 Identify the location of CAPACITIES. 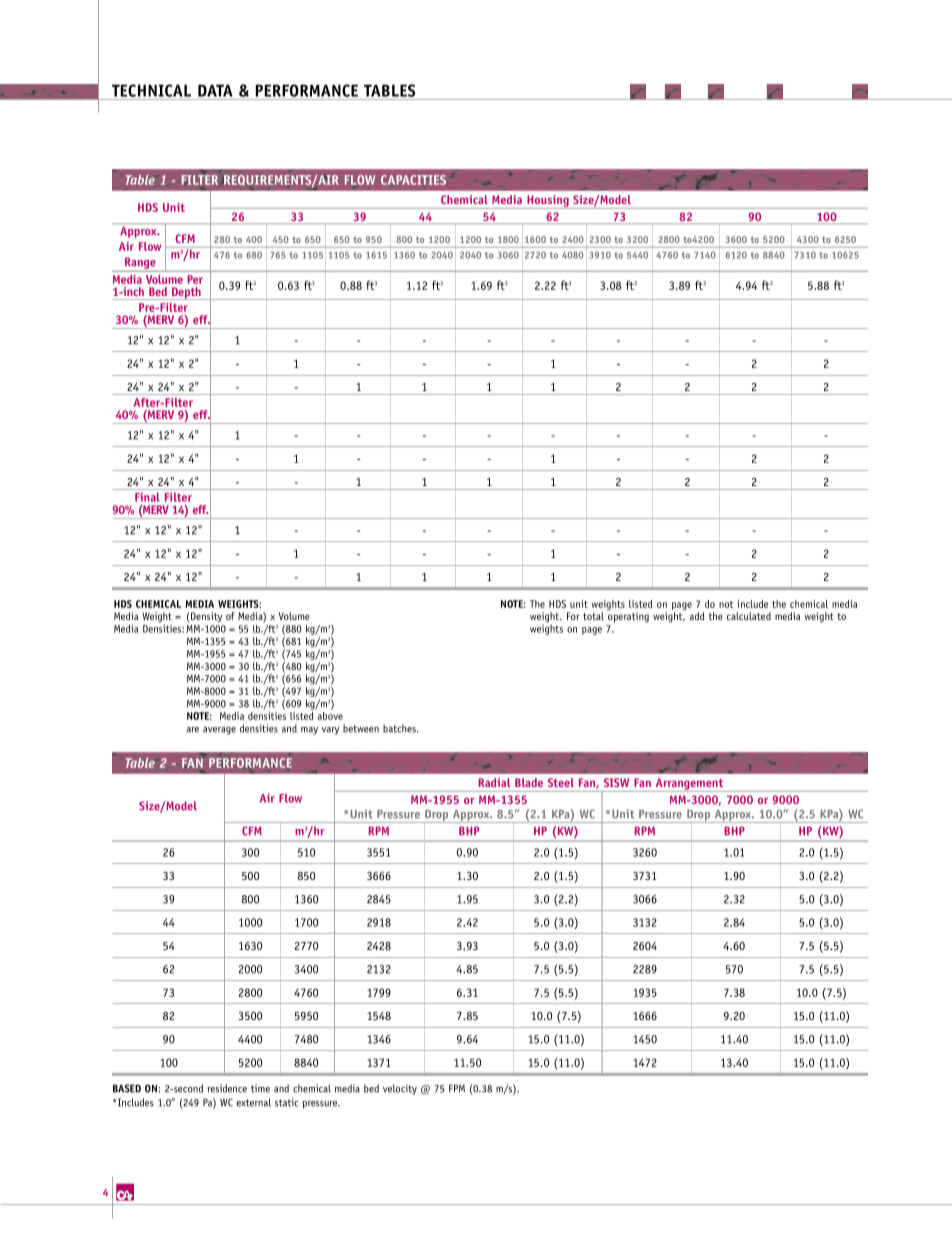
(413, 180).
